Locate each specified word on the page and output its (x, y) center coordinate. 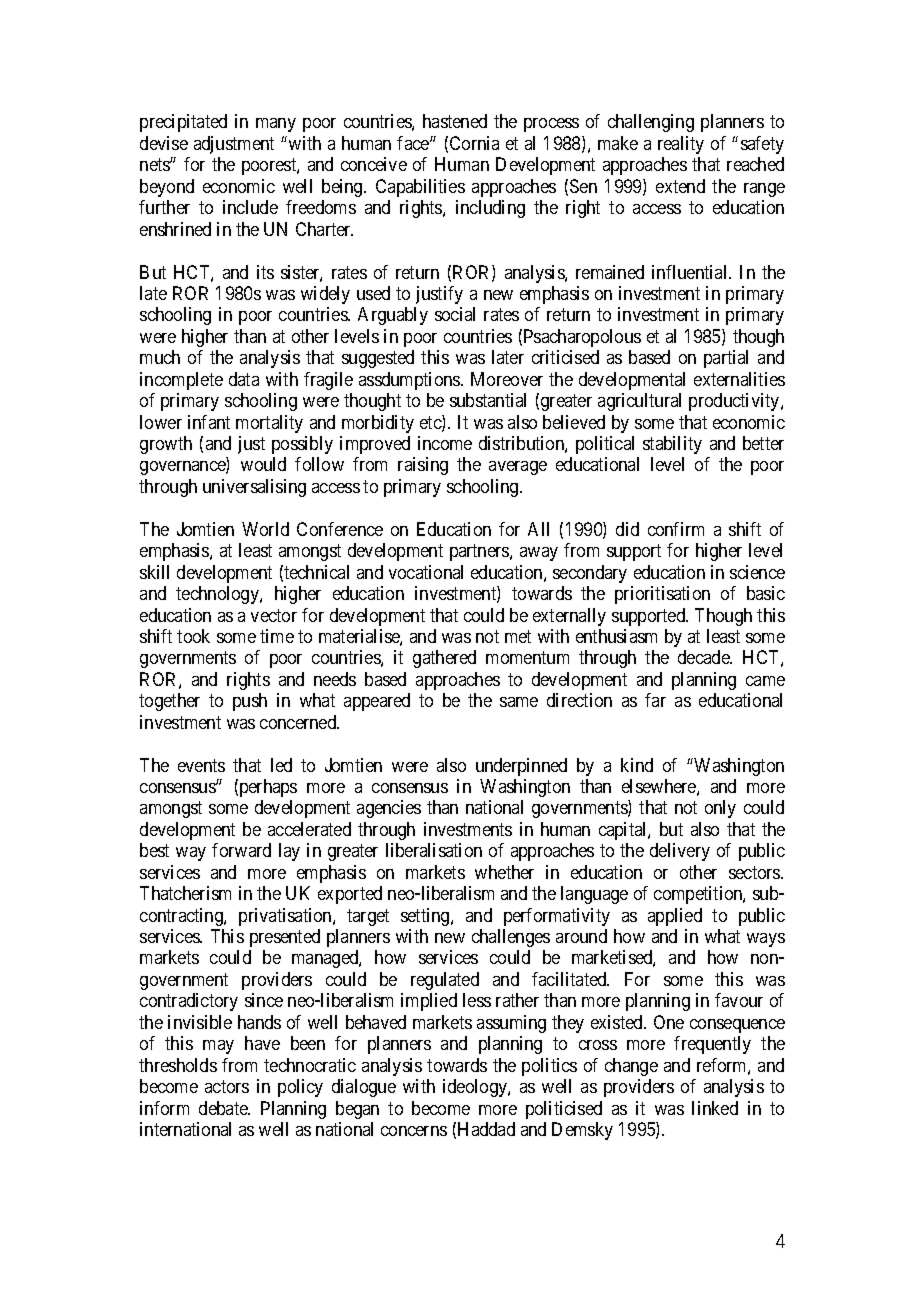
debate (224, 1108)
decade (704, 657)
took (193, 636)
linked (715, 1108)
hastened (455, 121)
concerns (414, 1131)
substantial (488, 400)
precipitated (183, 123)
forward (241, 850)
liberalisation (434, 850)
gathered (444, 659)
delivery (680, 852)
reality (681, 145)
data (244, 379)
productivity (735, 402)
